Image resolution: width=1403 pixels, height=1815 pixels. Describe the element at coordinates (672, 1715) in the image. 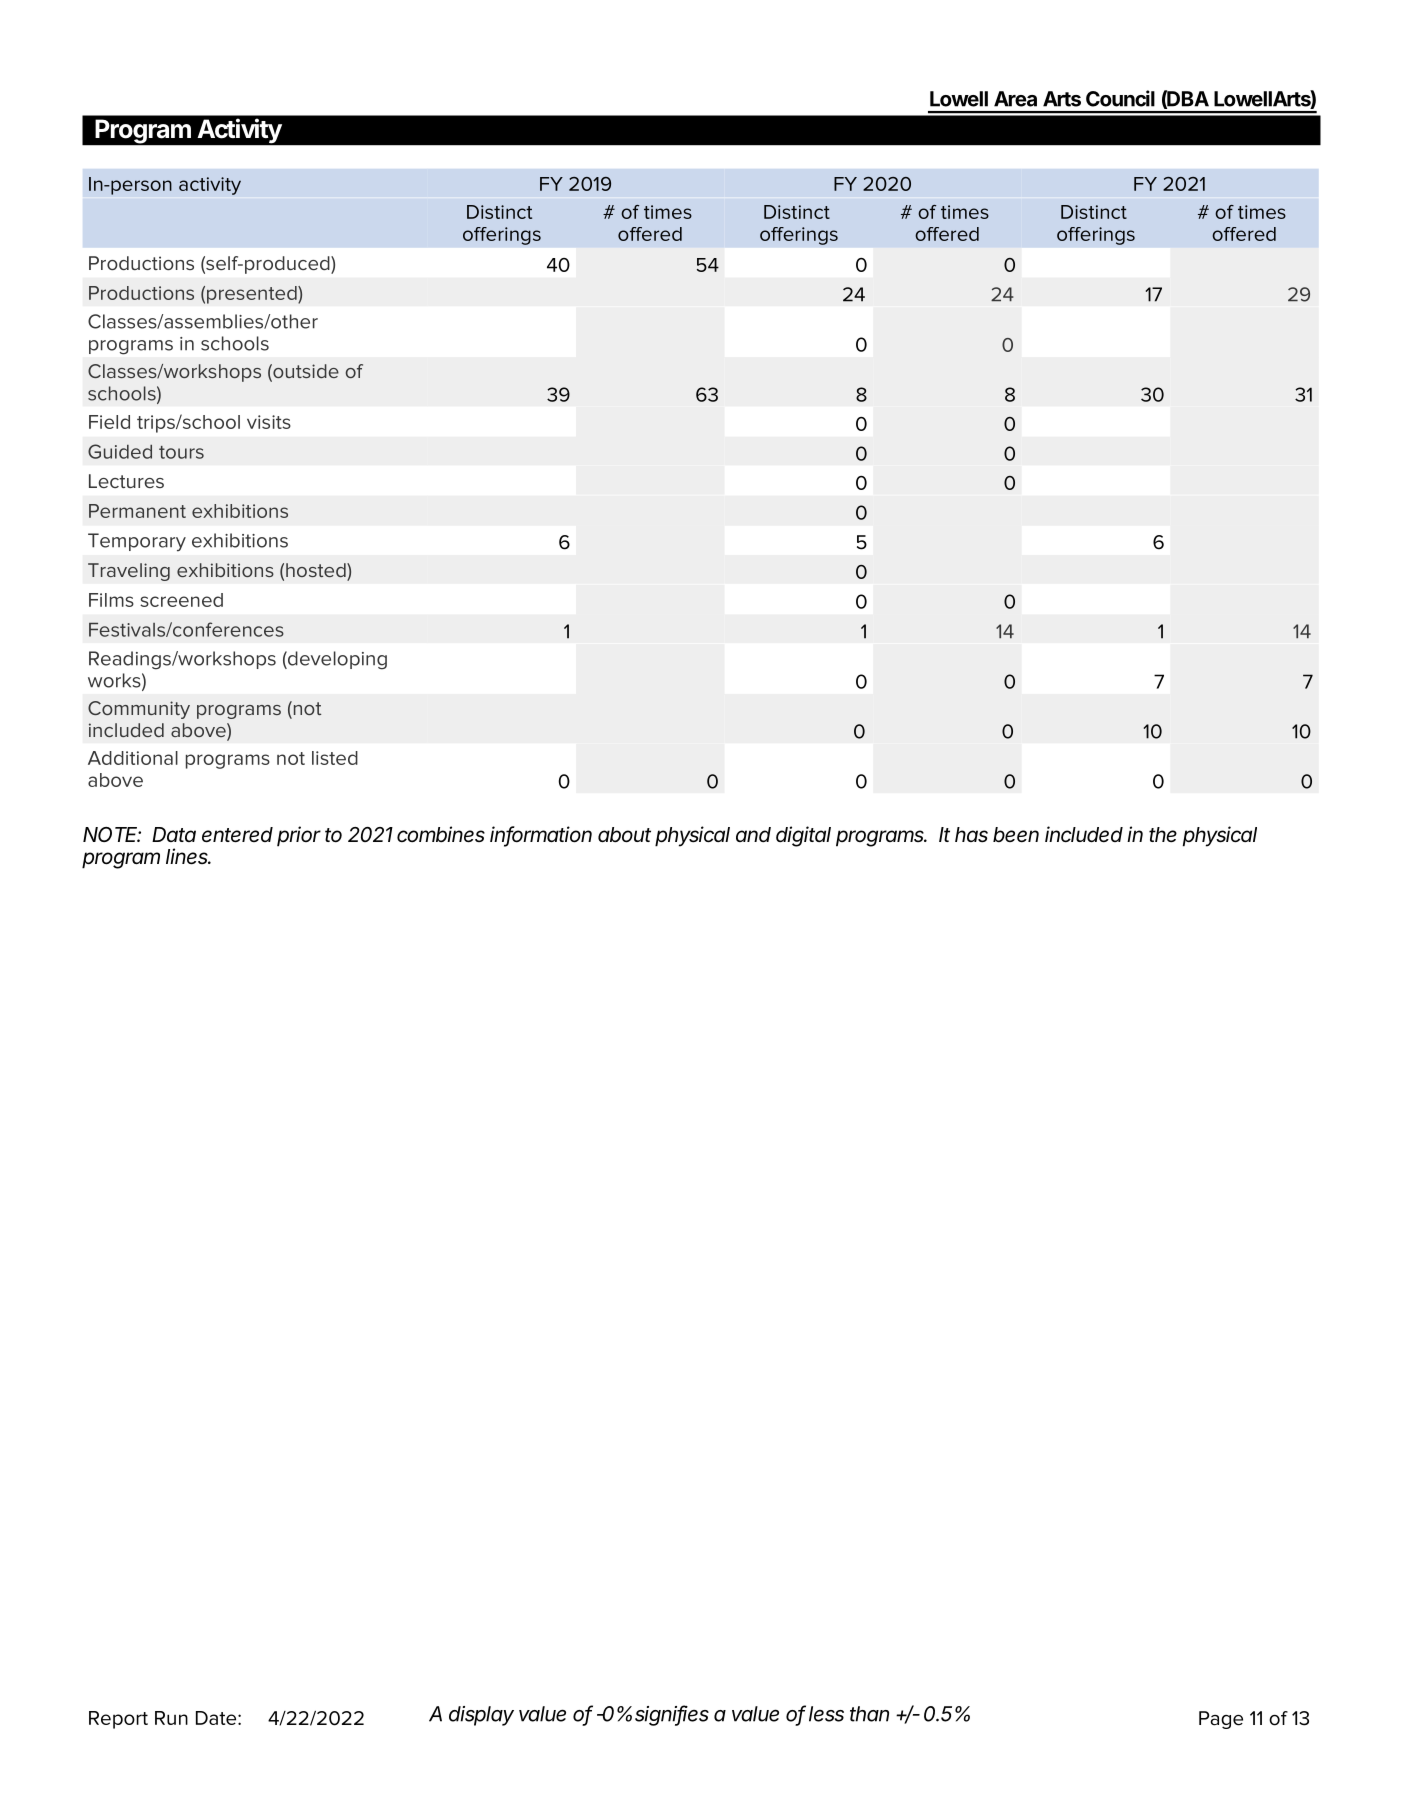

I see `signifies` at that location.
